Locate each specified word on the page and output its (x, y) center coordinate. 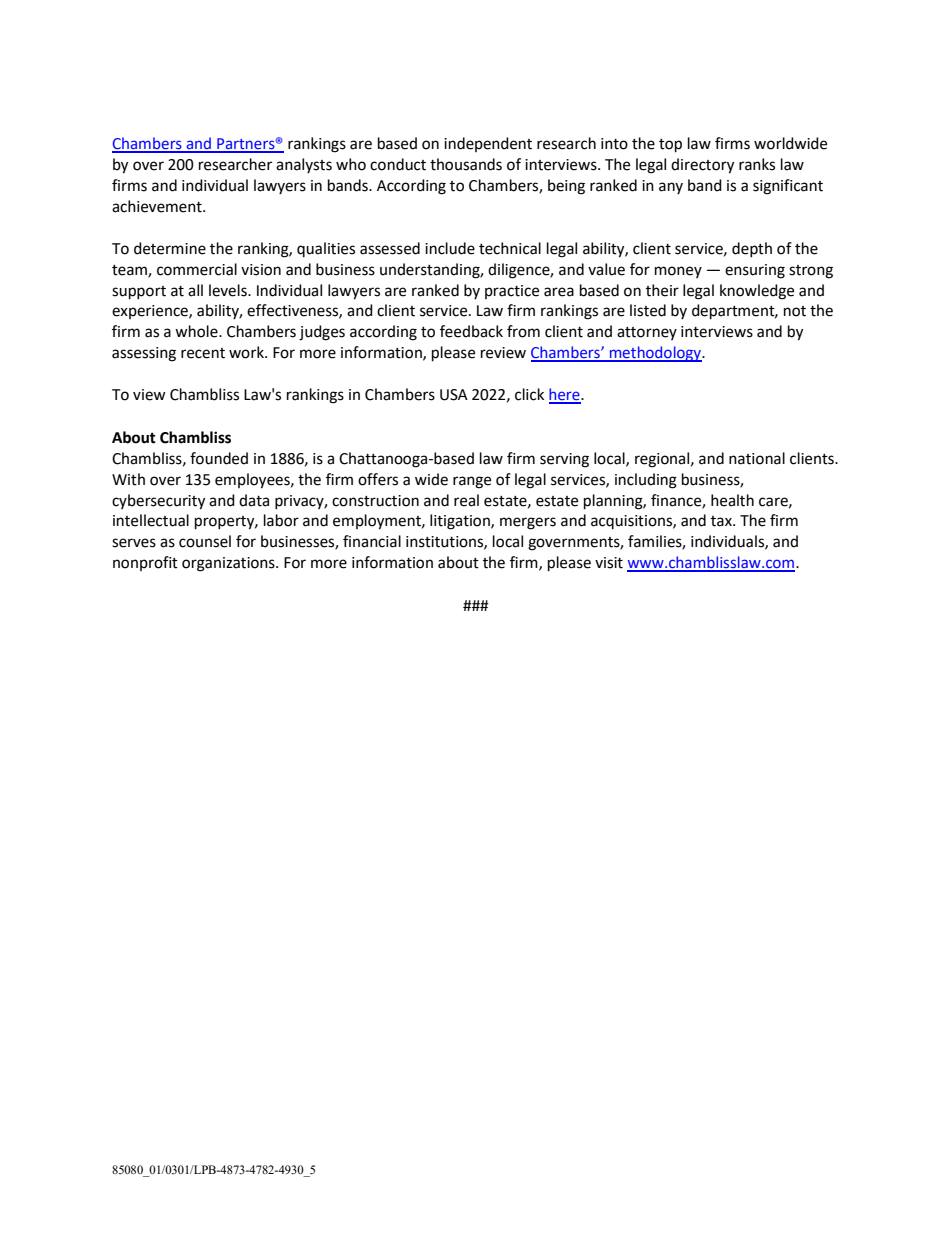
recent (203, 353)
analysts (304, 165)
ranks (757, 164)
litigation (461, 522)
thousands (466, 164)
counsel (205, 541)
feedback (471, 331)
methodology (656, 354)
